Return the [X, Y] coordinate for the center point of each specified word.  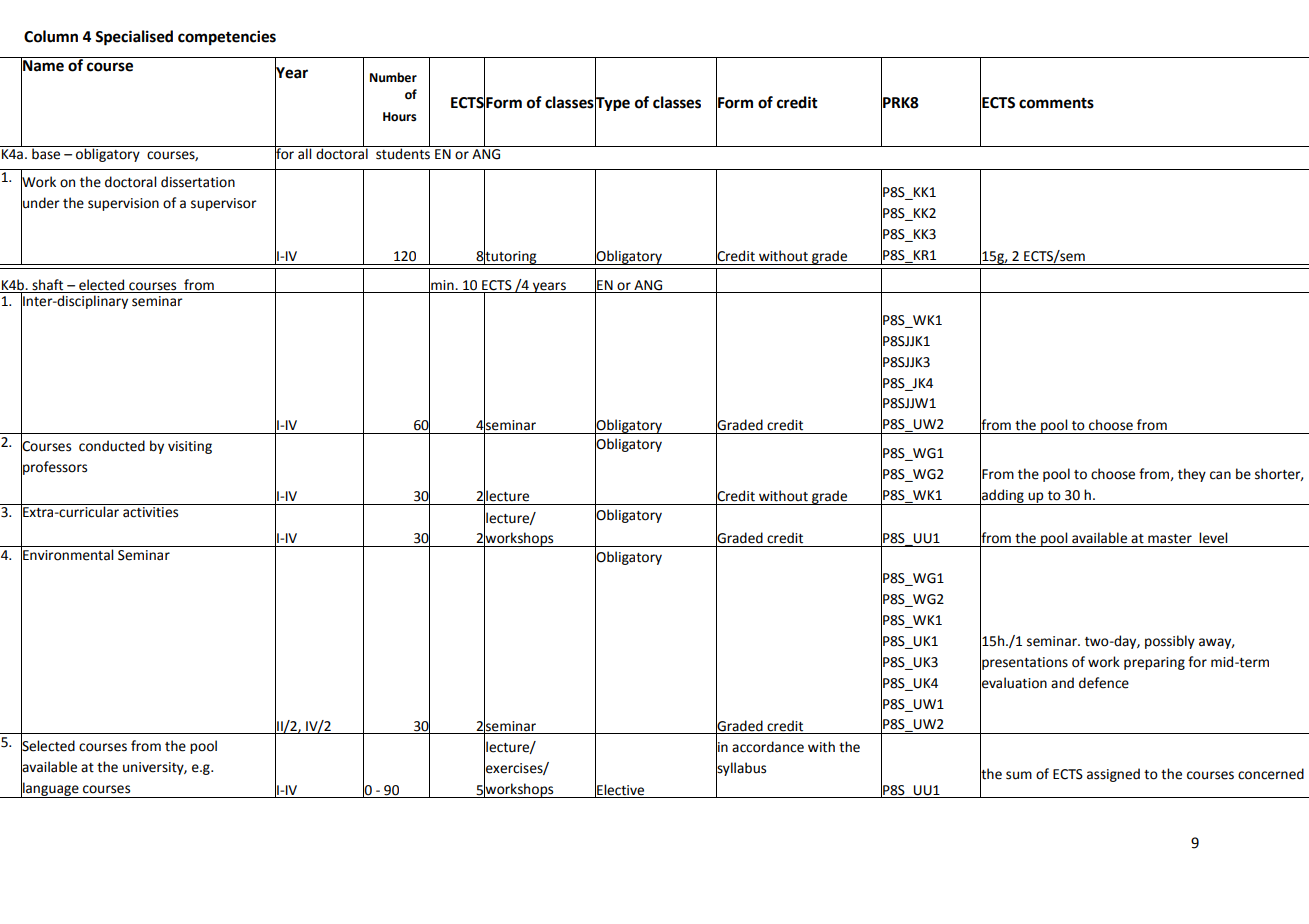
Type [612, 104]
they [1192, 475]
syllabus [741, 769]
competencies [227, 38]
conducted [112, 446]
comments [1056, 103]
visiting [190, 447]
